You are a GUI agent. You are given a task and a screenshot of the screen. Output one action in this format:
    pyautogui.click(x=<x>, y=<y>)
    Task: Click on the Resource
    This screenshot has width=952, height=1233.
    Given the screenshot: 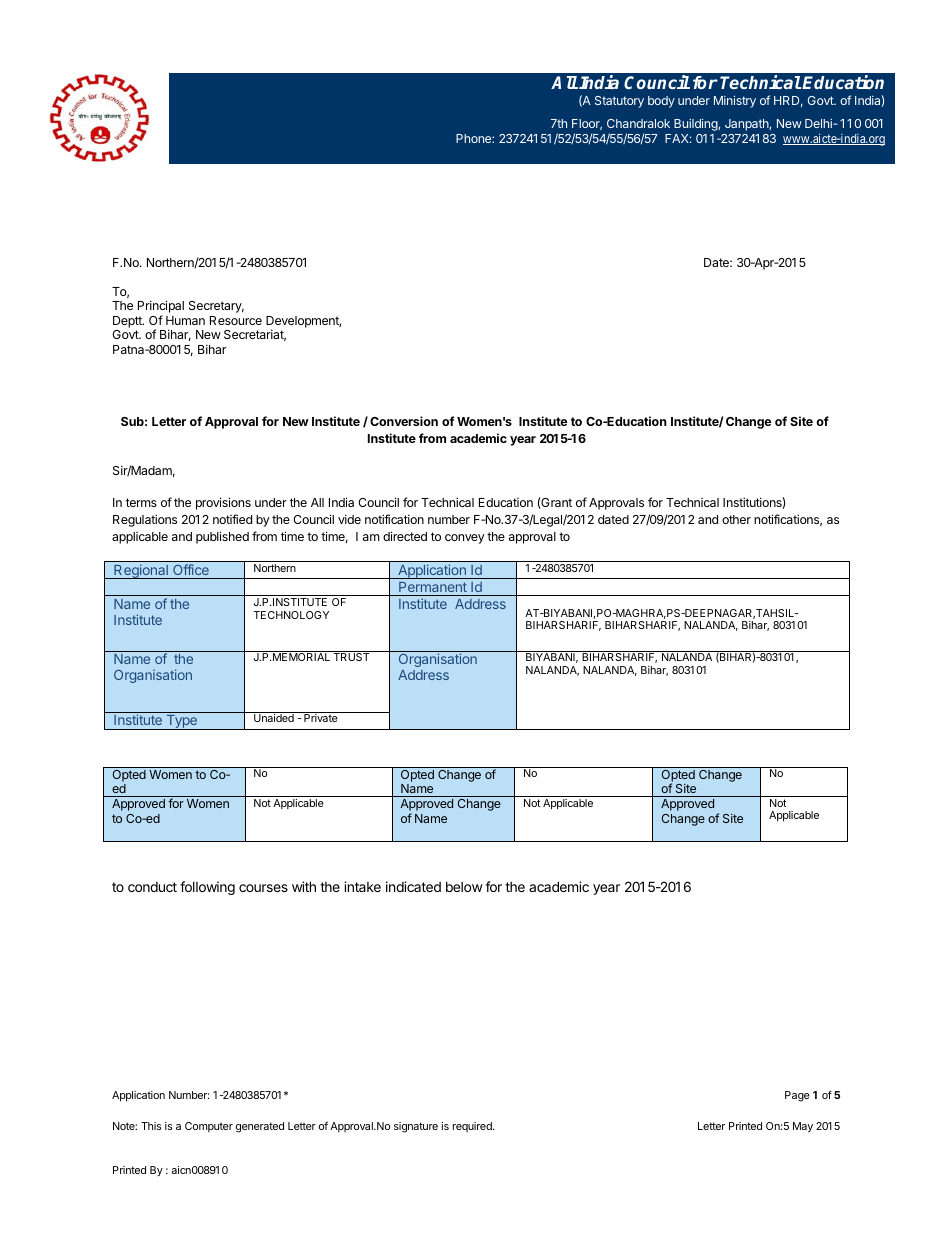 What is the action you would take?
    pyautogui.click(x=236, y=320)
